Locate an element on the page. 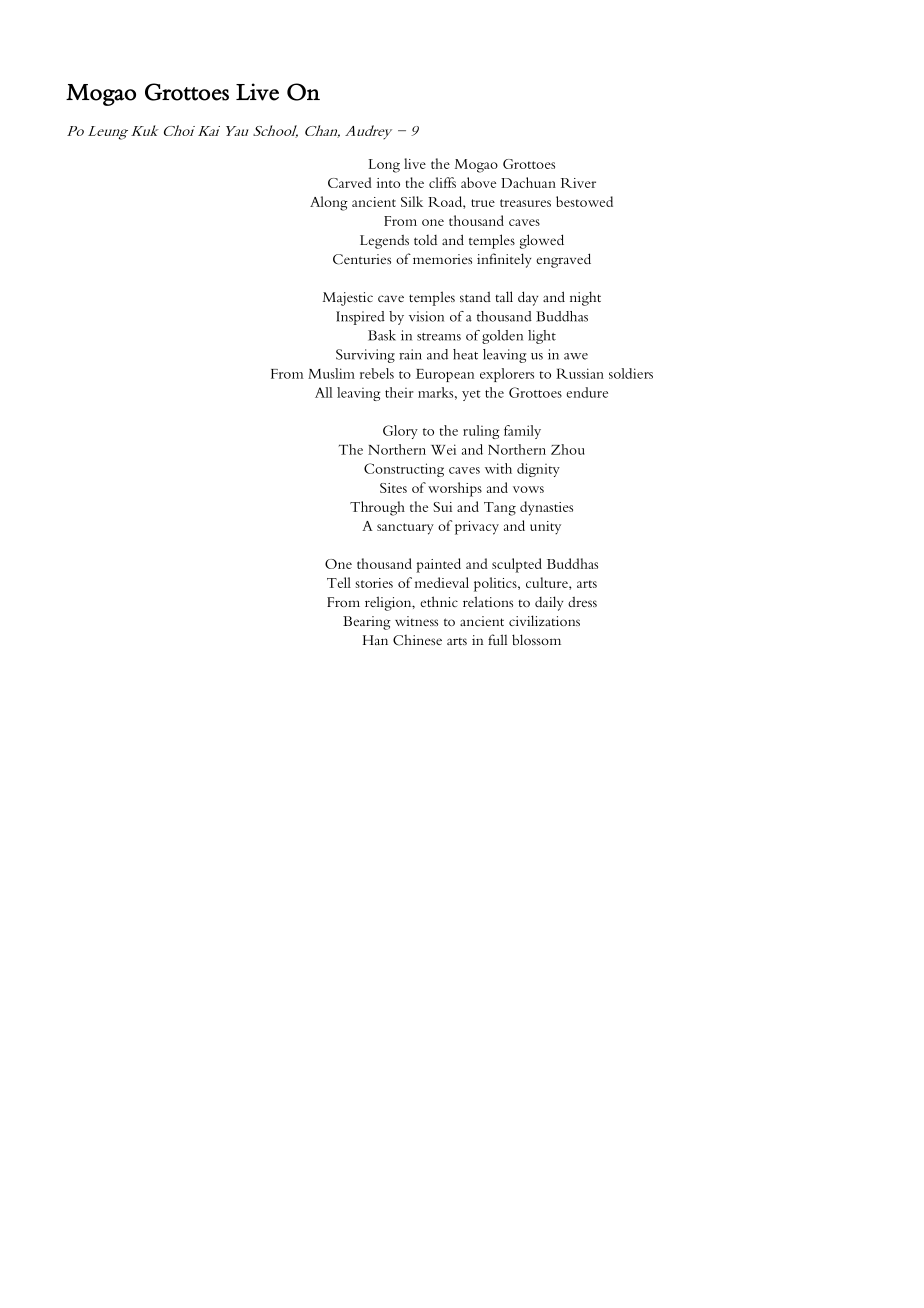 The width and height of the page is (924, 1308). Carved is located at coordinates (350, 182).
